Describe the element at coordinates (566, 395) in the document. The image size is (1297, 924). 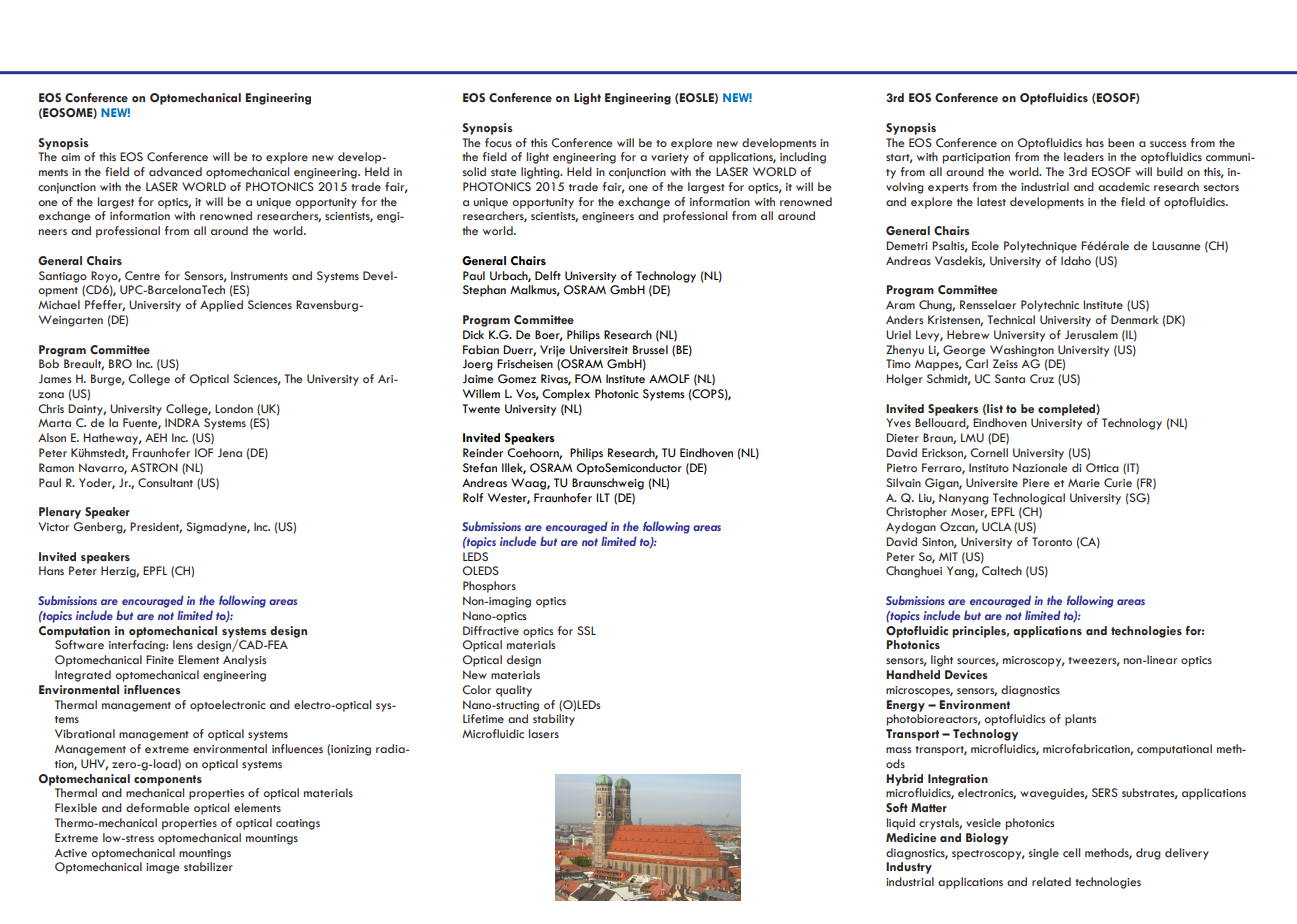
I see `Complex` at that location.
